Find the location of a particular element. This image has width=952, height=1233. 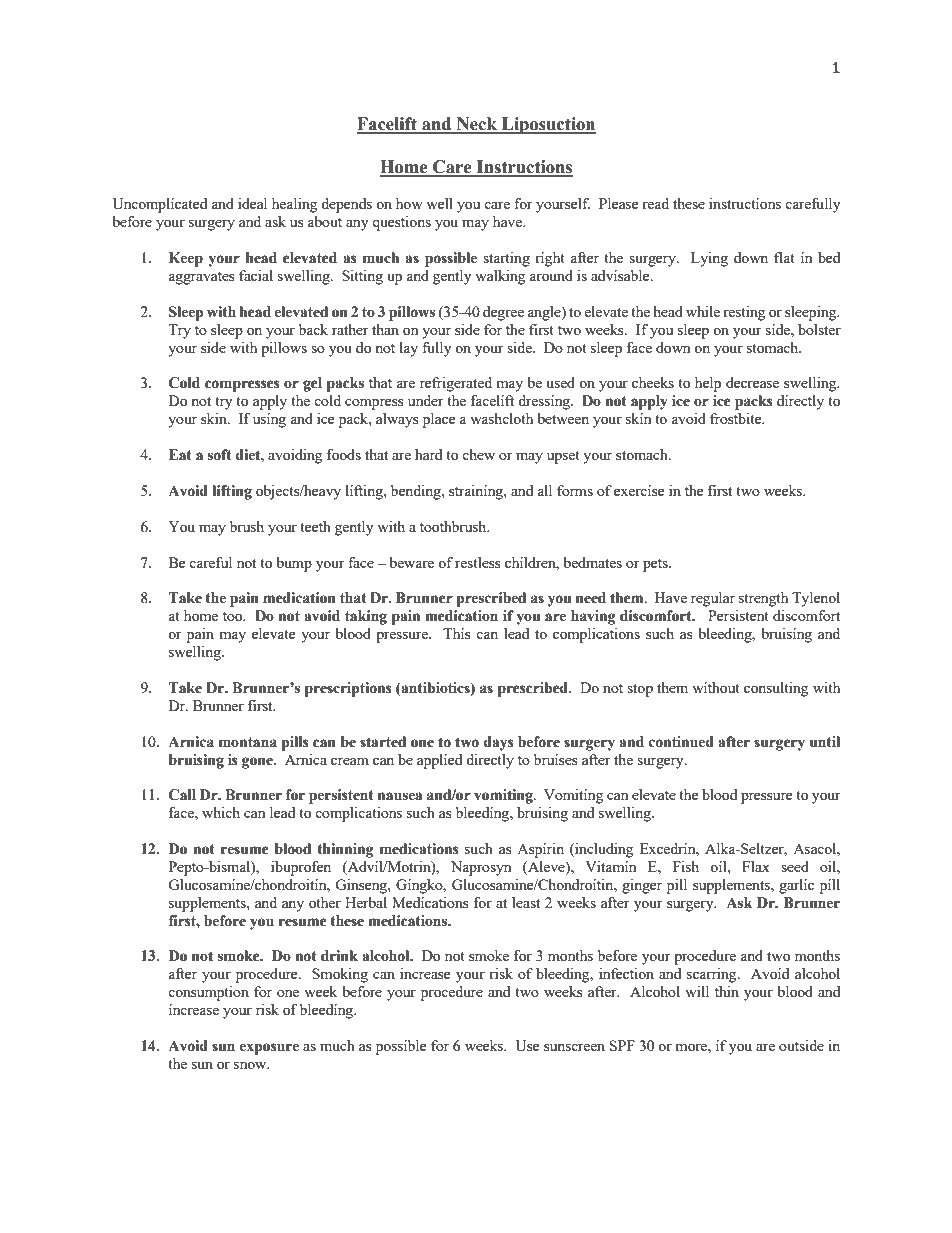

Flax is located at coordinates (756, 866).
